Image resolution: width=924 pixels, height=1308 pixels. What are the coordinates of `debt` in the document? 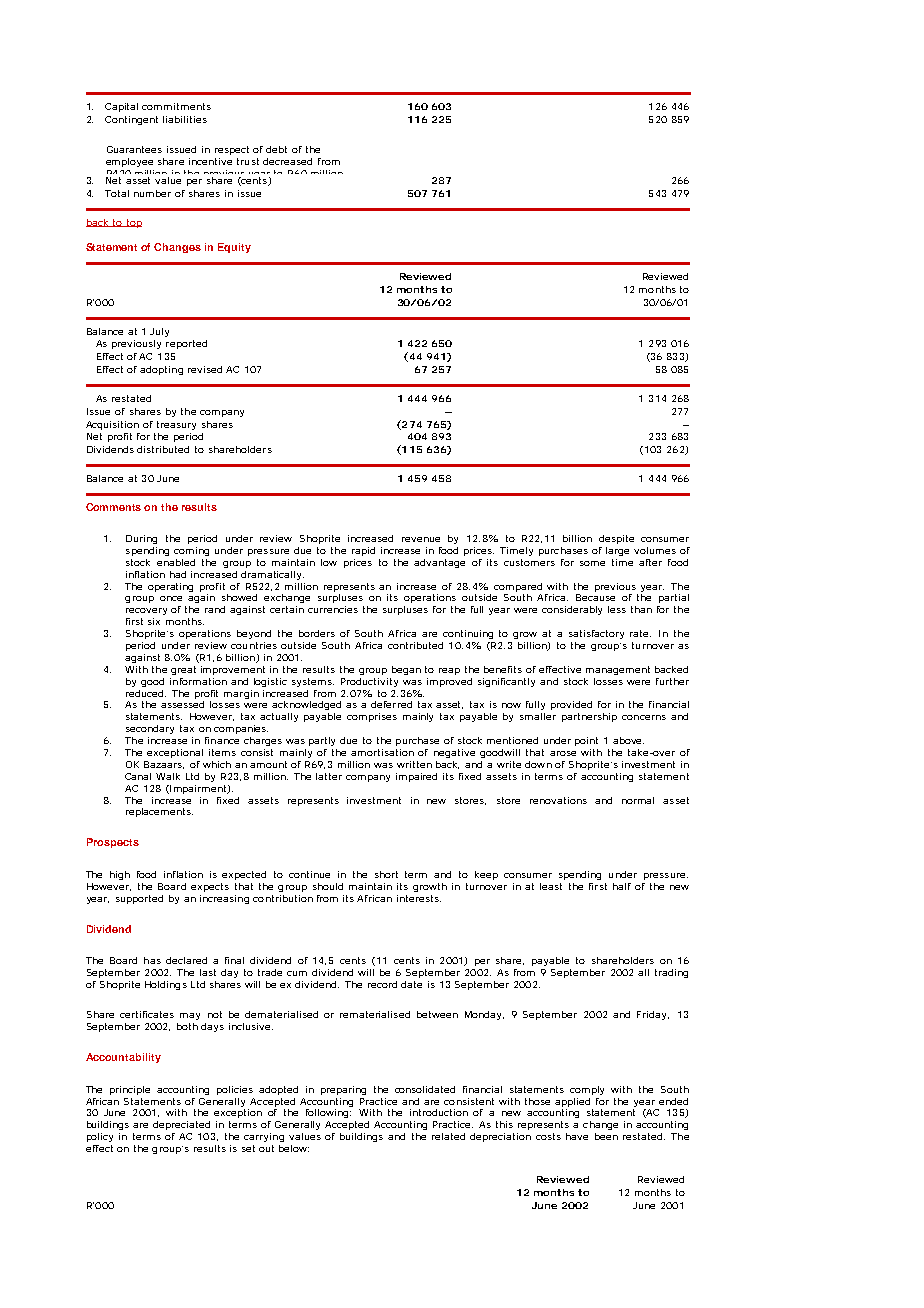 It's located at (276, 149).
